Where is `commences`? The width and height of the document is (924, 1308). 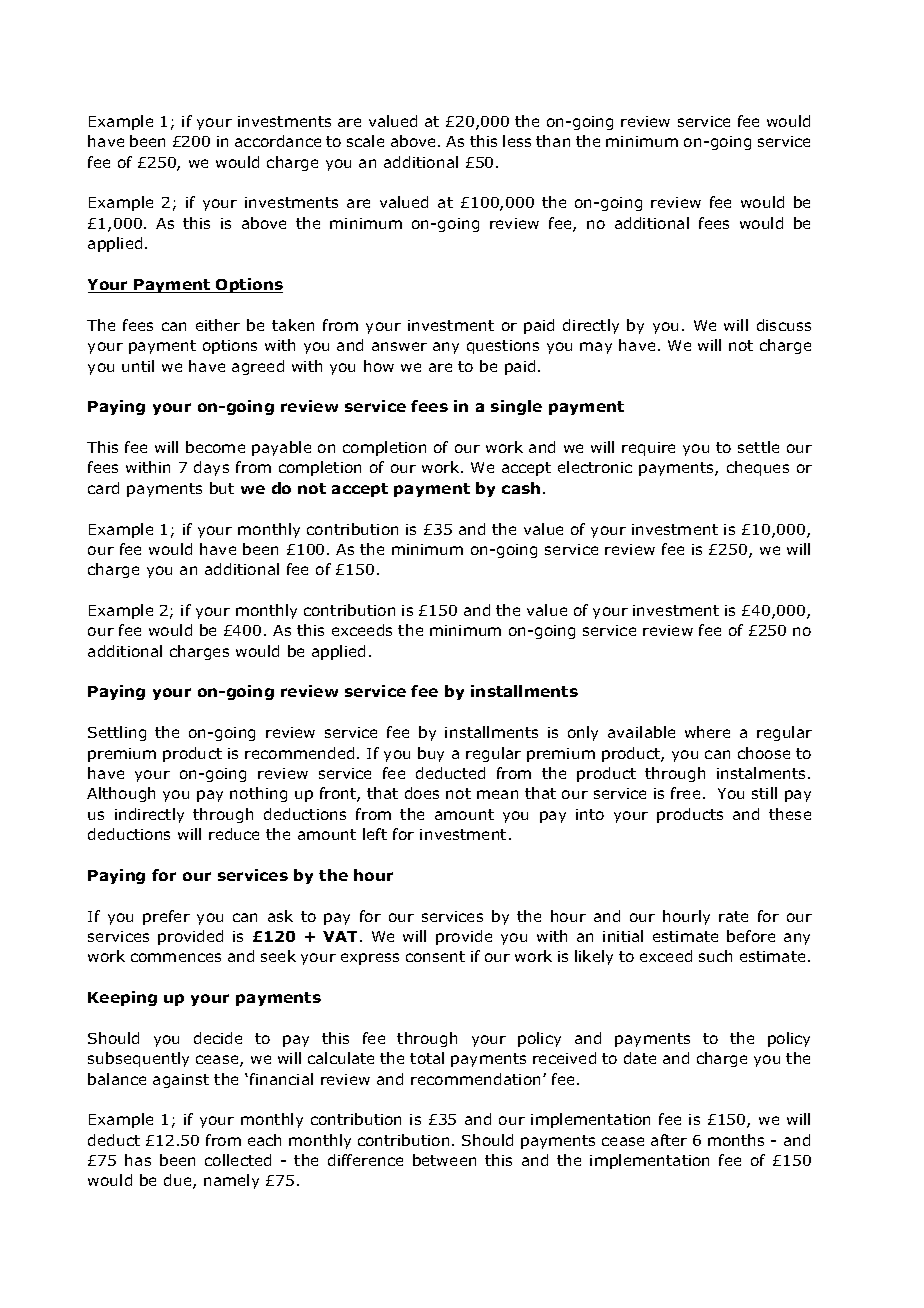 commences is located at coordinates (176, 957).
